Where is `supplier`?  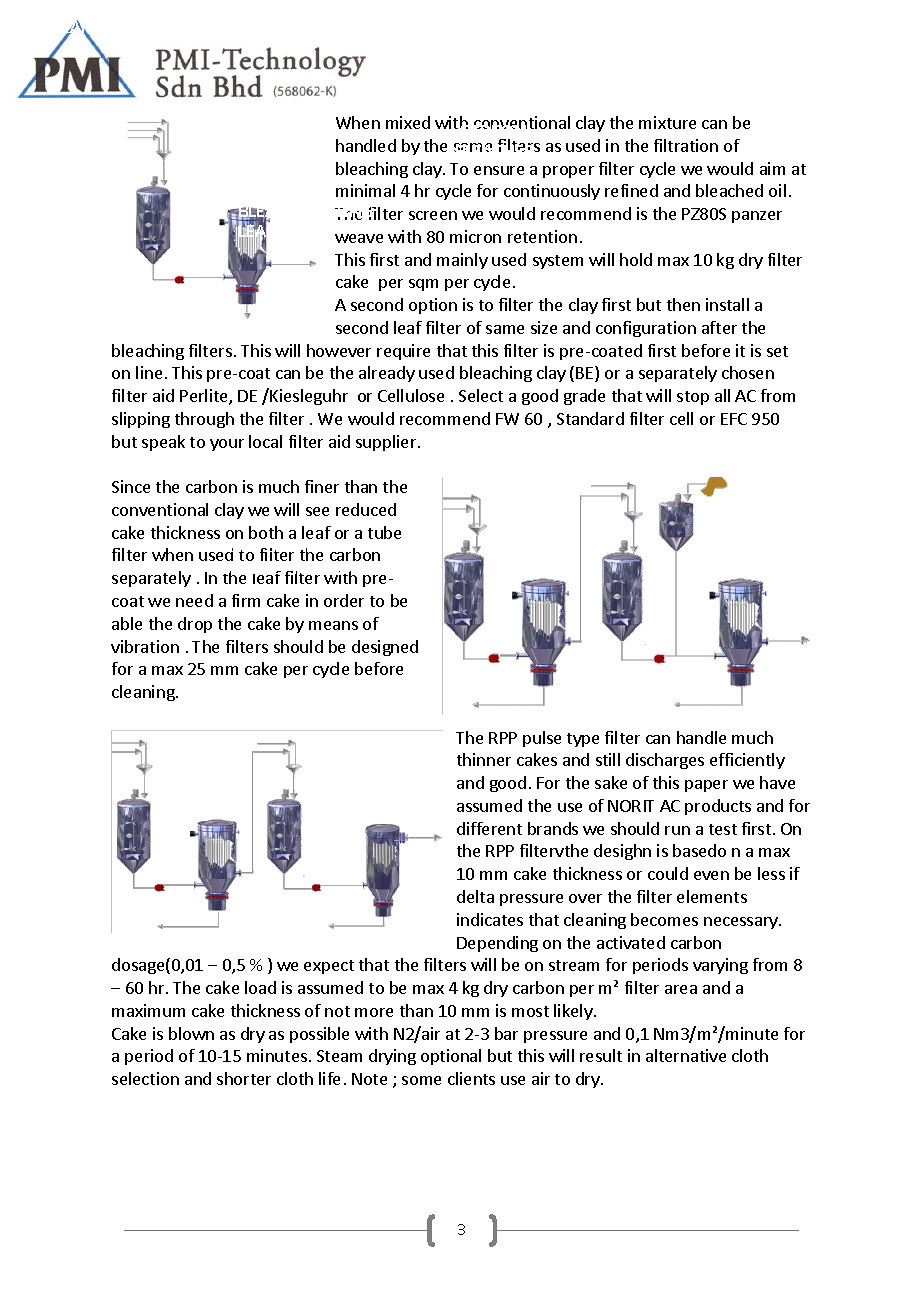
supplier is located at coordinates (387, 443).
